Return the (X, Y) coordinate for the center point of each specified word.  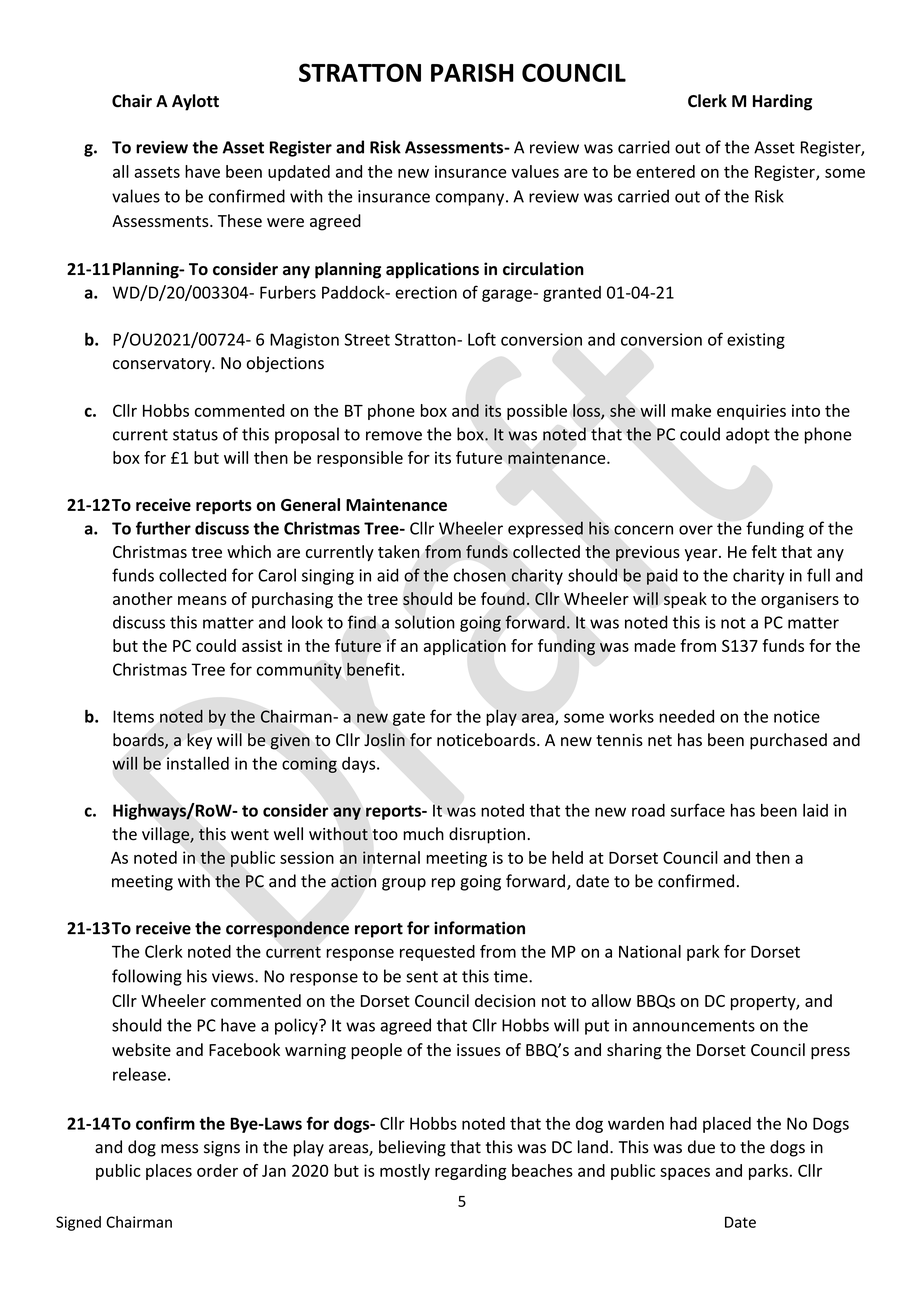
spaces (685, 1174)
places (169, 1172)
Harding (782, 102)
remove (394, 436)
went (250, 835)
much (423, 834)
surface (698, 810)
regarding (471, 1172)
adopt (748, 435)
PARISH (472, 72)
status (195, 435)
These (240, 220)
